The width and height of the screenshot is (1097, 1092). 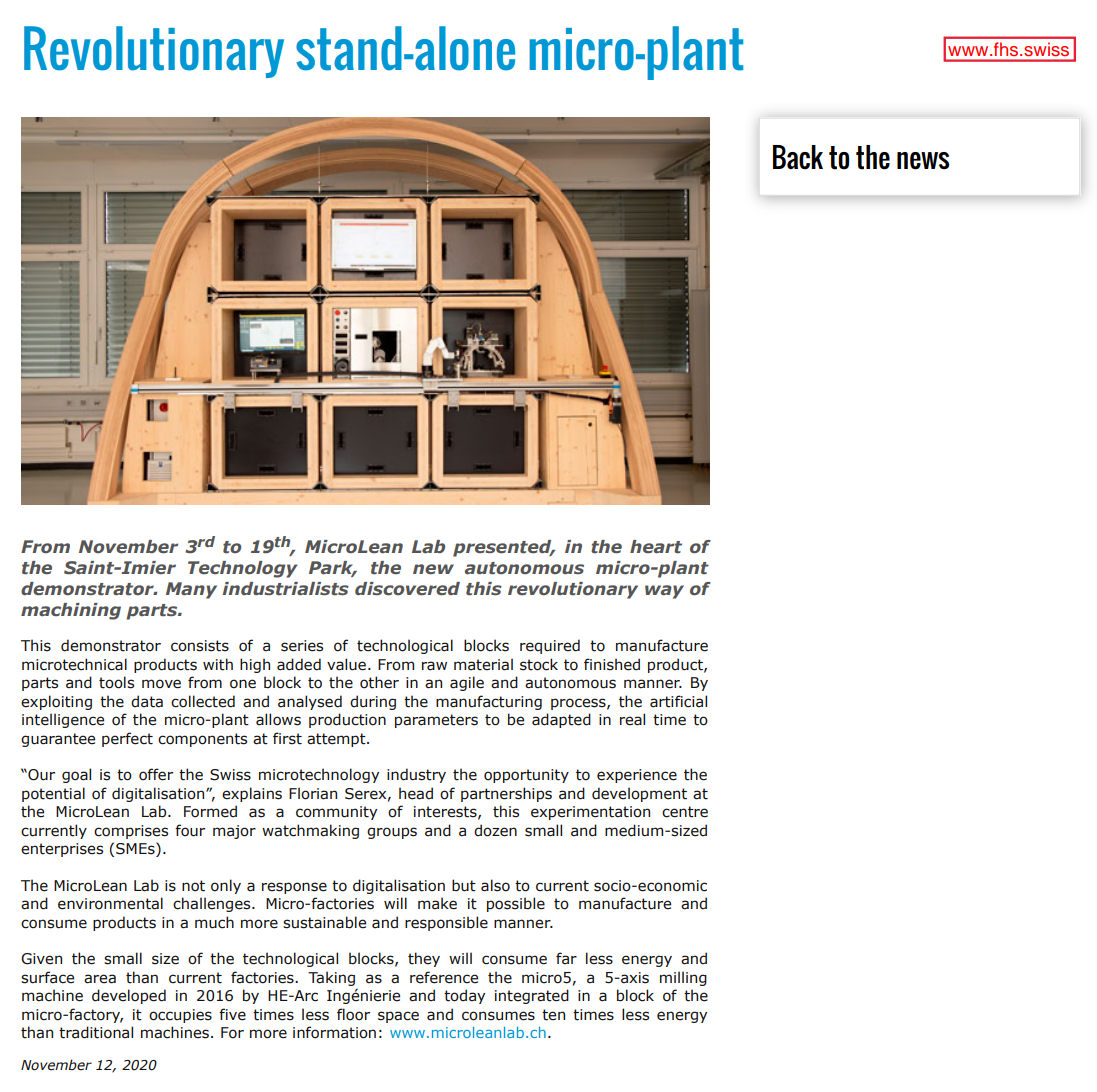 I want to click on heart, so click(x=656, y=547).
